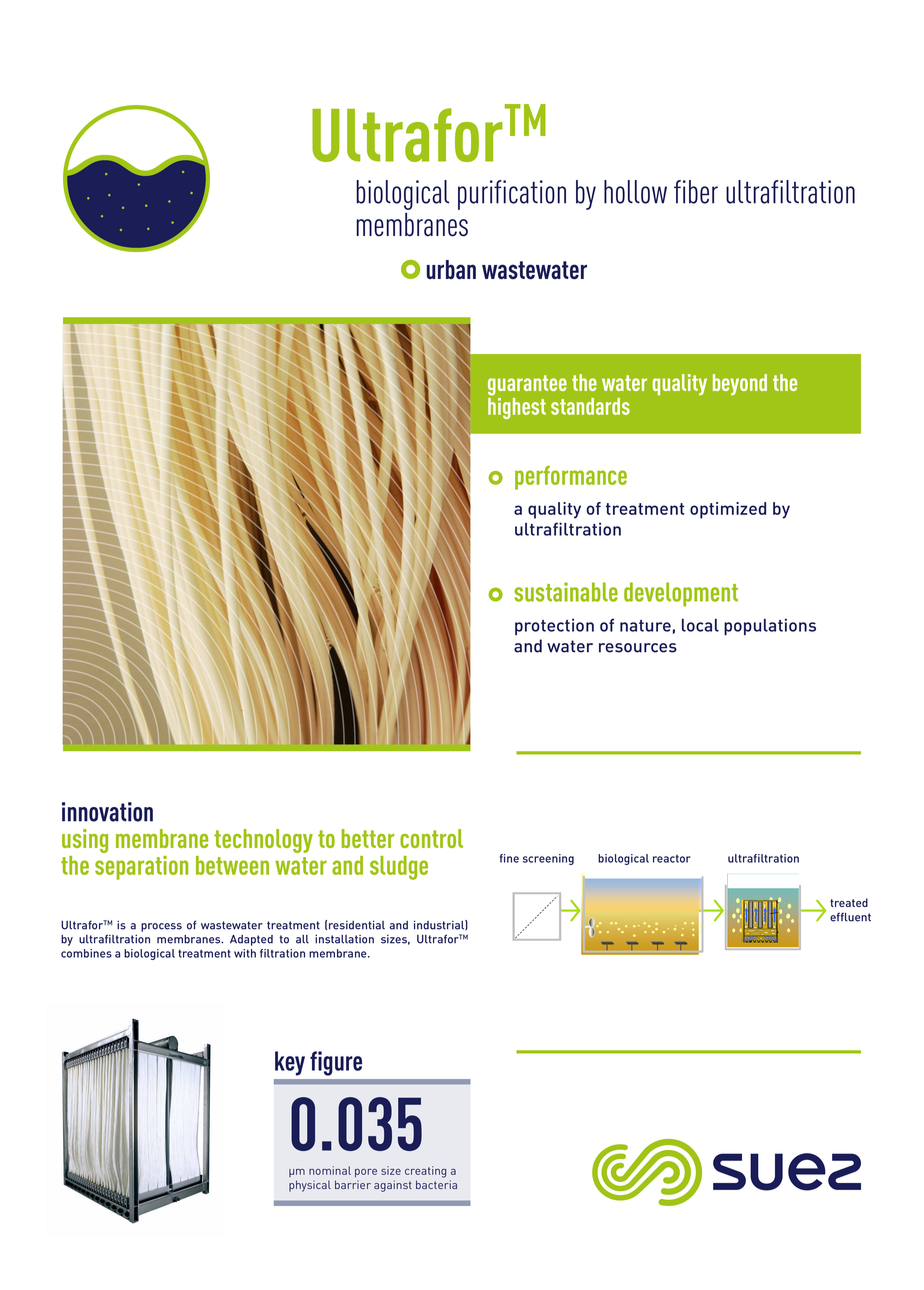 Image resolution: width=924 pixels, height=1290 pixels. Describe the element at coordinates (431, 838) in the screenshot. I see `control` at that location.
